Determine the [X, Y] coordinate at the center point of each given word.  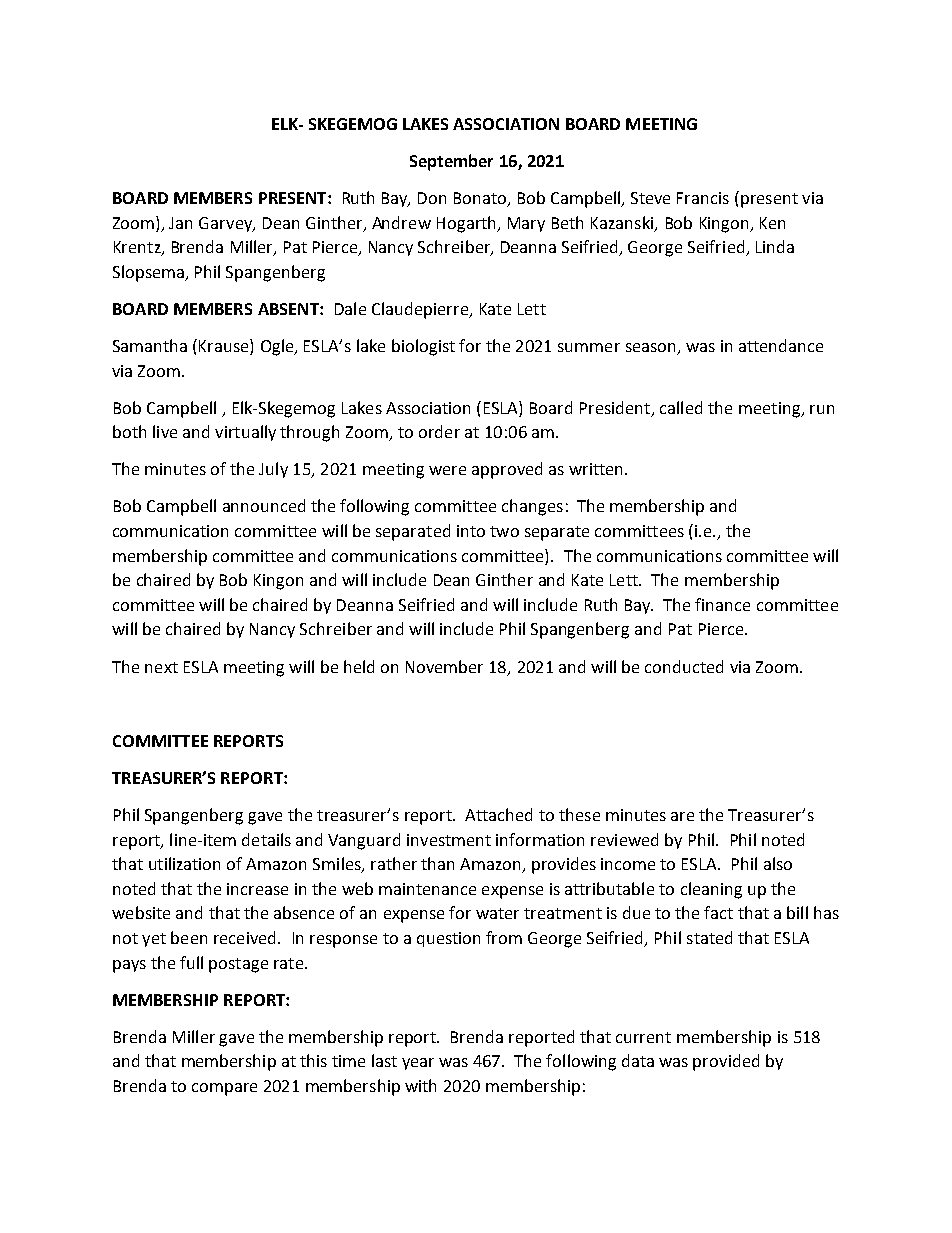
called [681, 407]
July [273, 470]
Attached [498, 814]
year [418, 1064]
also [778, 863]
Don [432, 198]
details [266, 839]
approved [507, 470]
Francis [703, 198]
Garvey [227, 224]
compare [224, 1089]
